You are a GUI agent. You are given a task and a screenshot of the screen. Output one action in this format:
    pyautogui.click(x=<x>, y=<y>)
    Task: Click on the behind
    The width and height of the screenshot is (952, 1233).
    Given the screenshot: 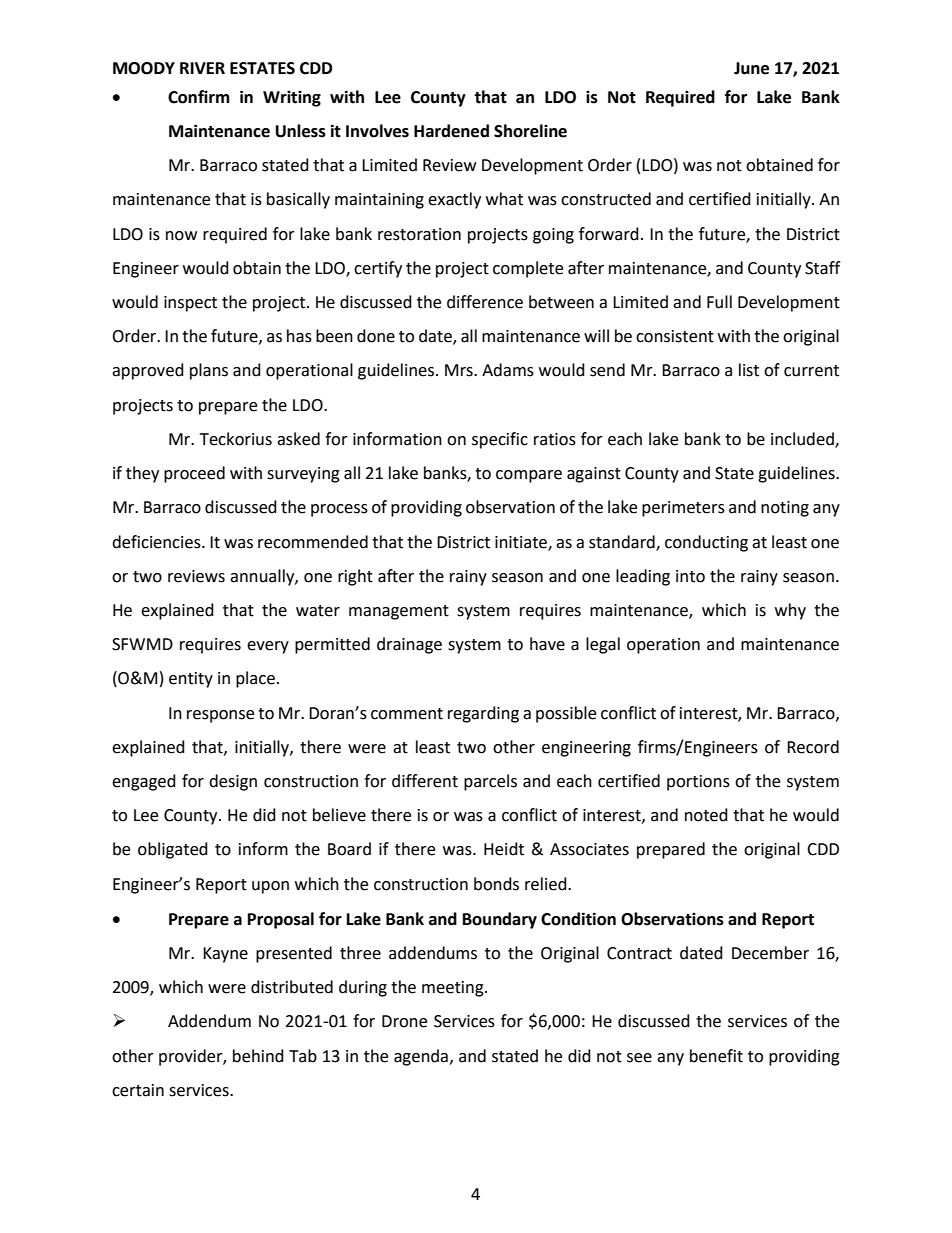 What is the action you would take?
    pyautogui.click(x=258, y=1056)
